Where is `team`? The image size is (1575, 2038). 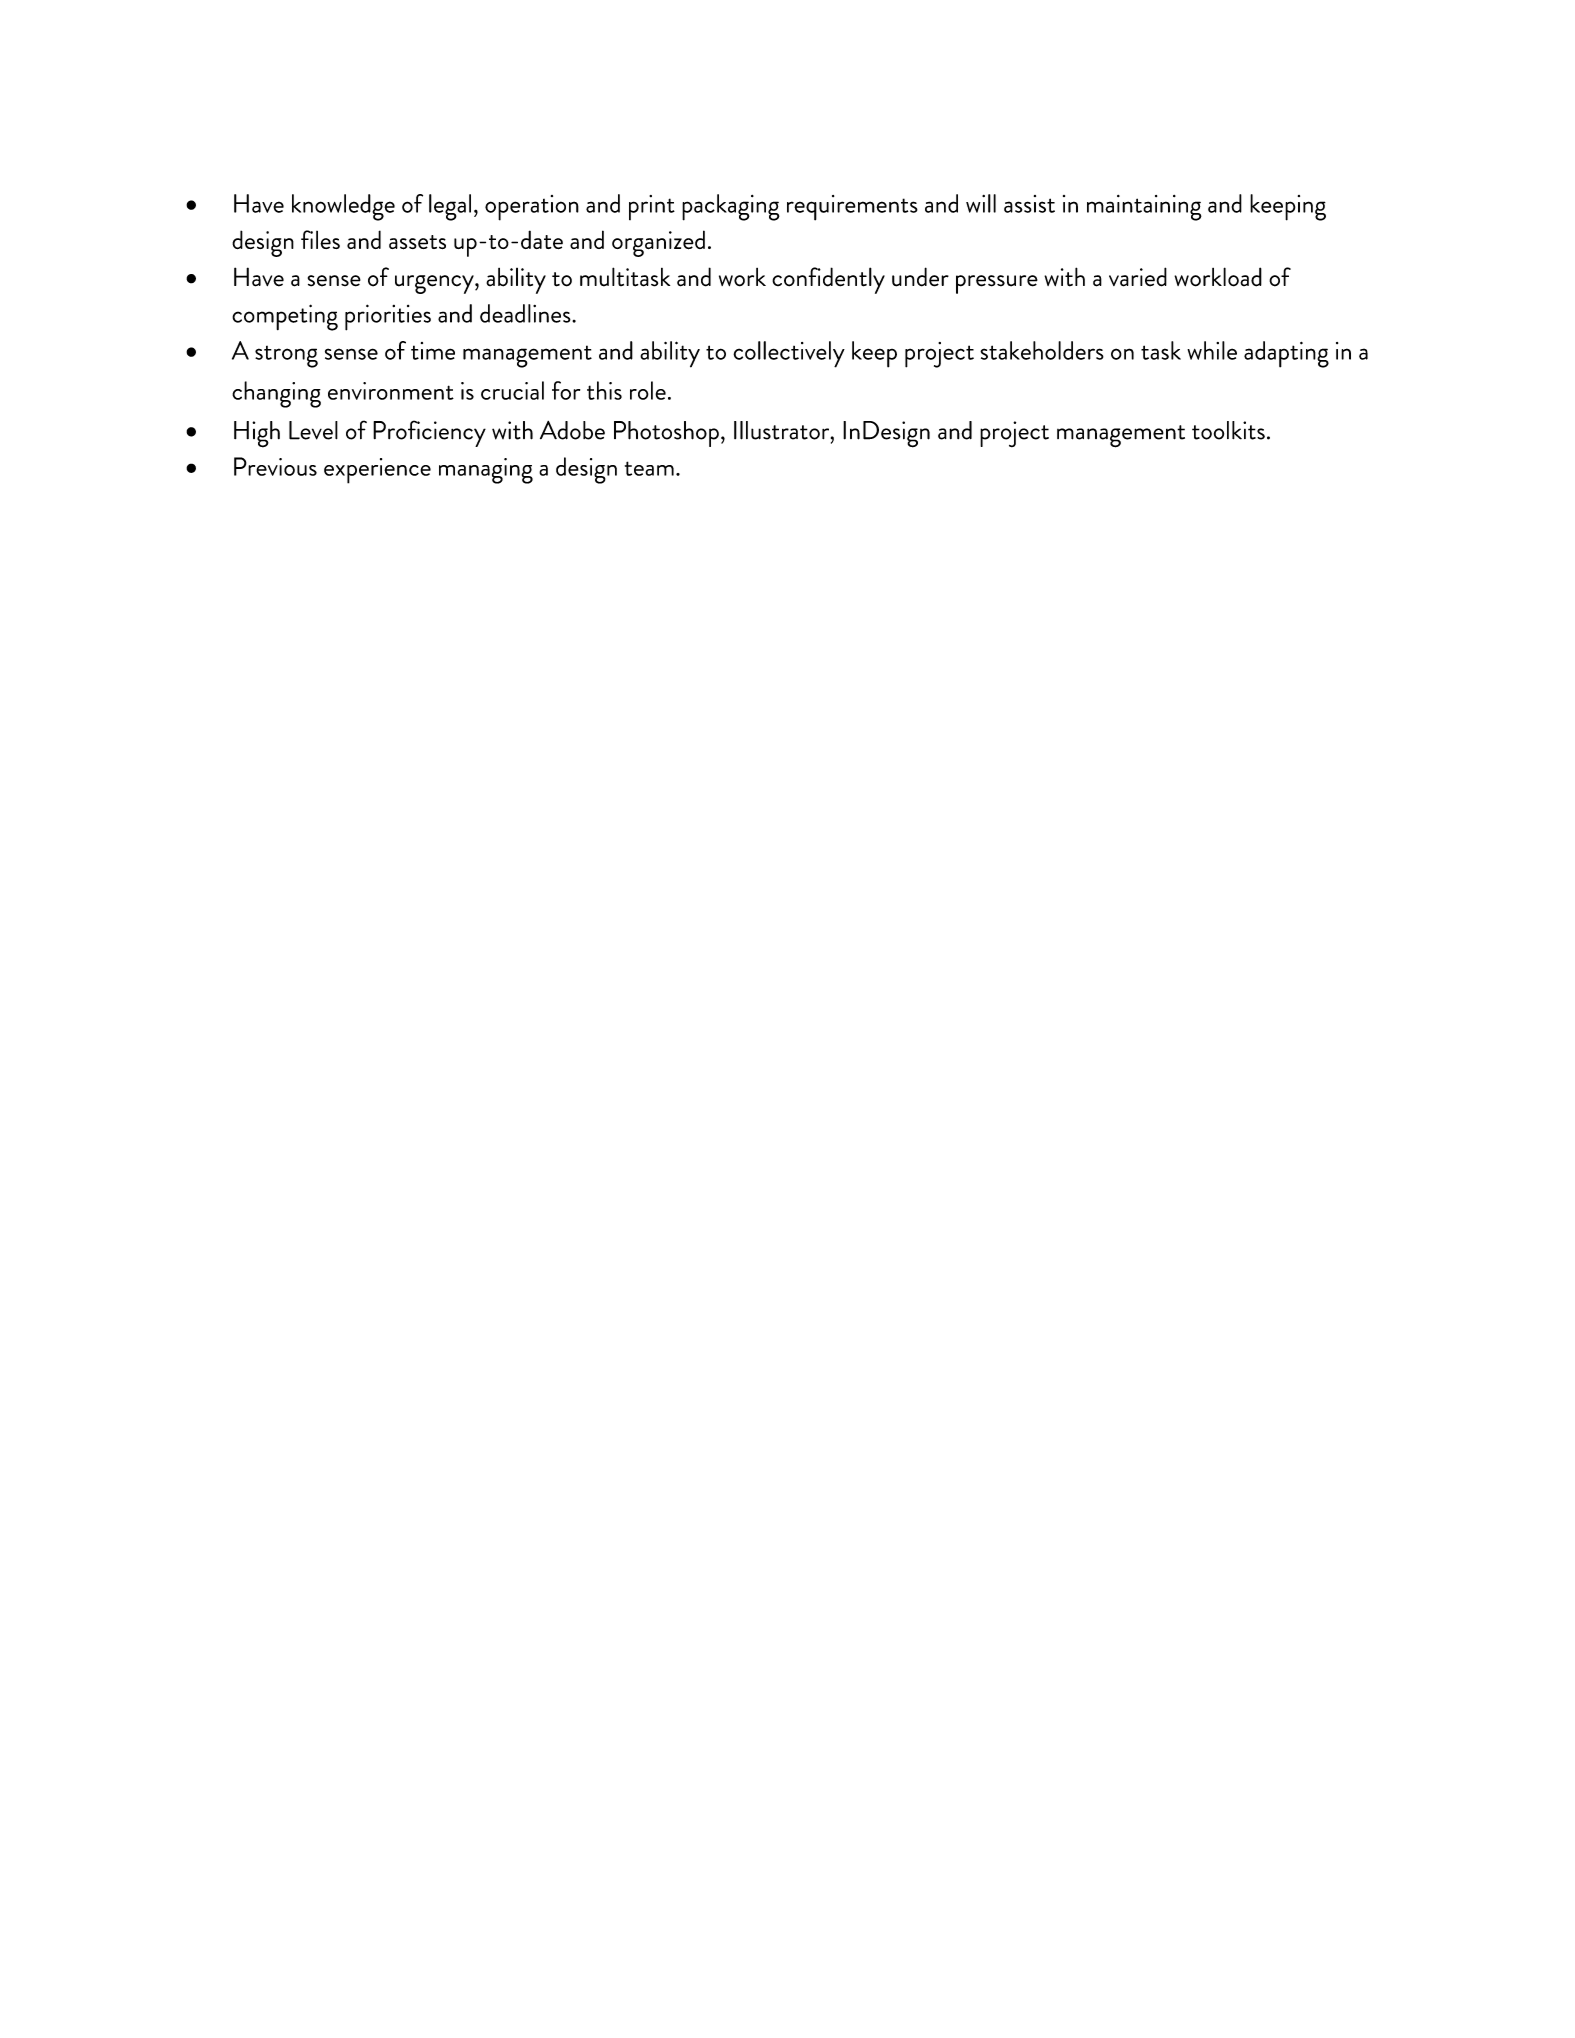
team is located at coordinates (649, 468).
